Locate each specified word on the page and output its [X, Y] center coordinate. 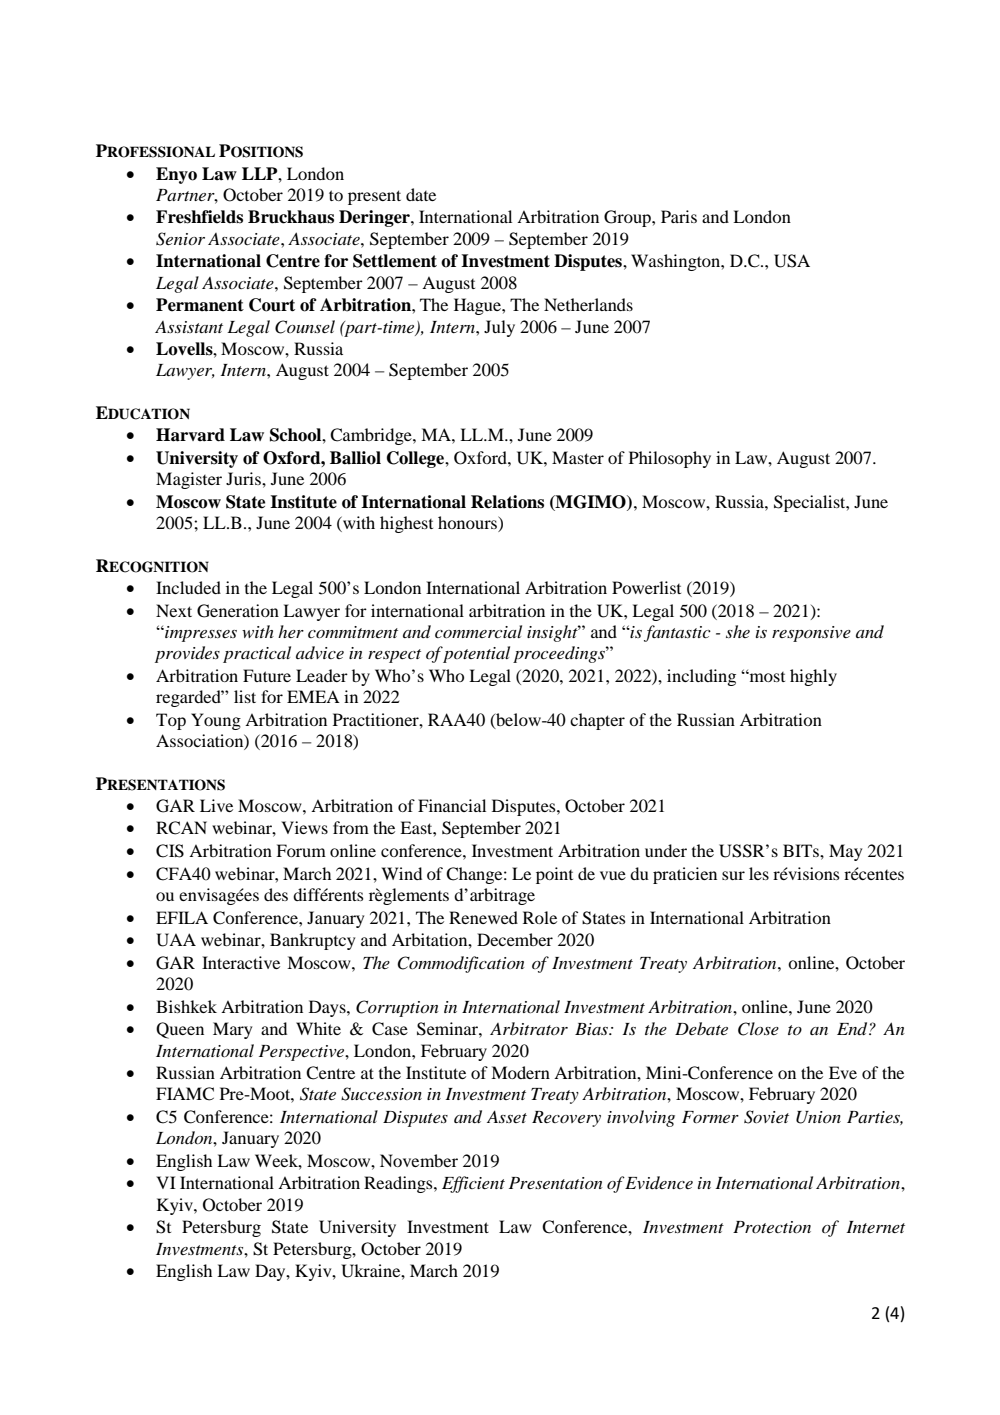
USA [792, 261]
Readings [399, 1184]
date [421, 194]
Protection [772, 1227]
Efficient [473, 1184]
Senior [180, 239]
